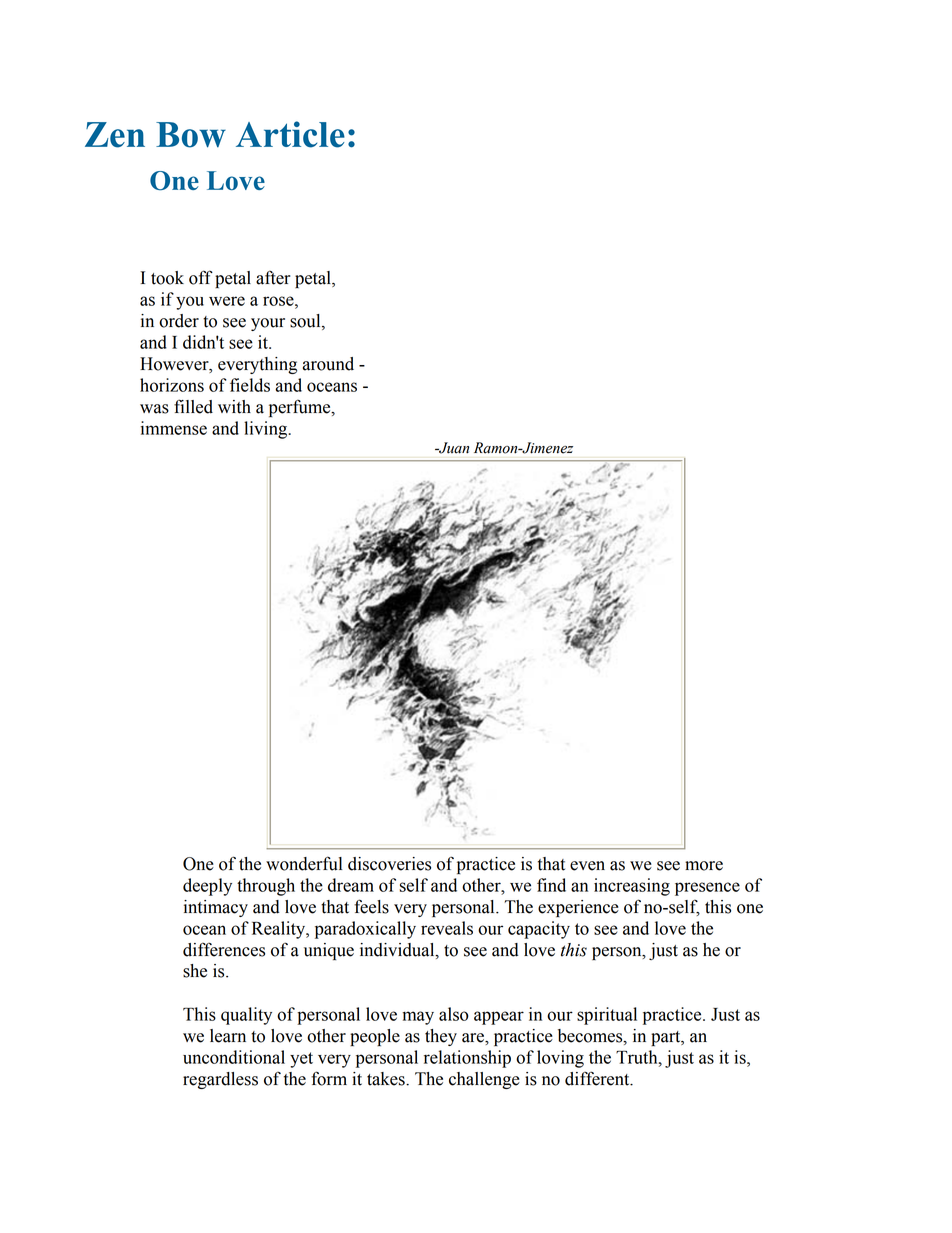 This screenshot has height=1233, width=952. Describe the element at coordinates (174, 428) in the screenshot. I see `immense` at that location.
